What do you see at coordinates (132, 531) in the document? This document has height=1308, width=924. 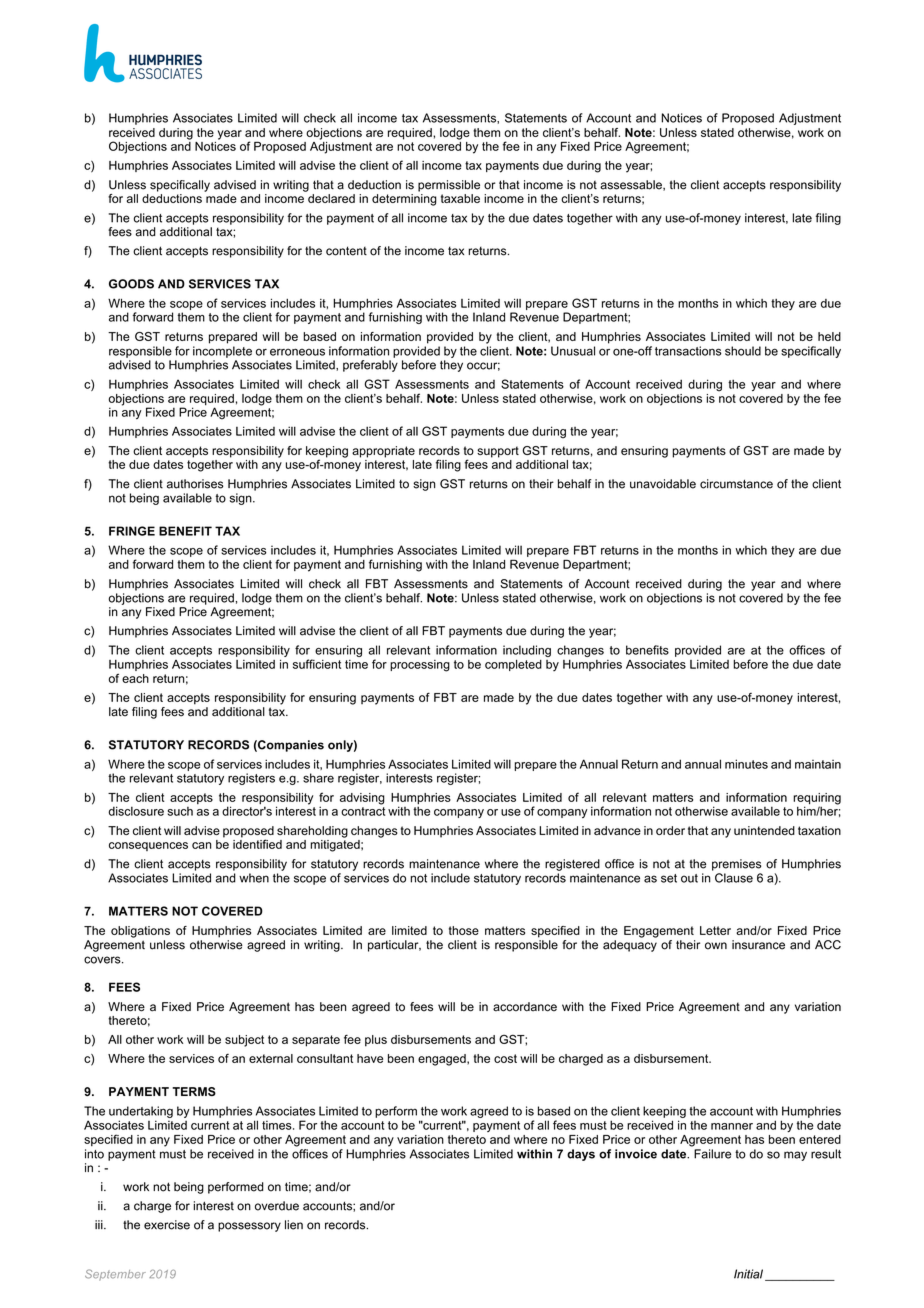 I see `FRINGE` at bounding box center [132, 531].
